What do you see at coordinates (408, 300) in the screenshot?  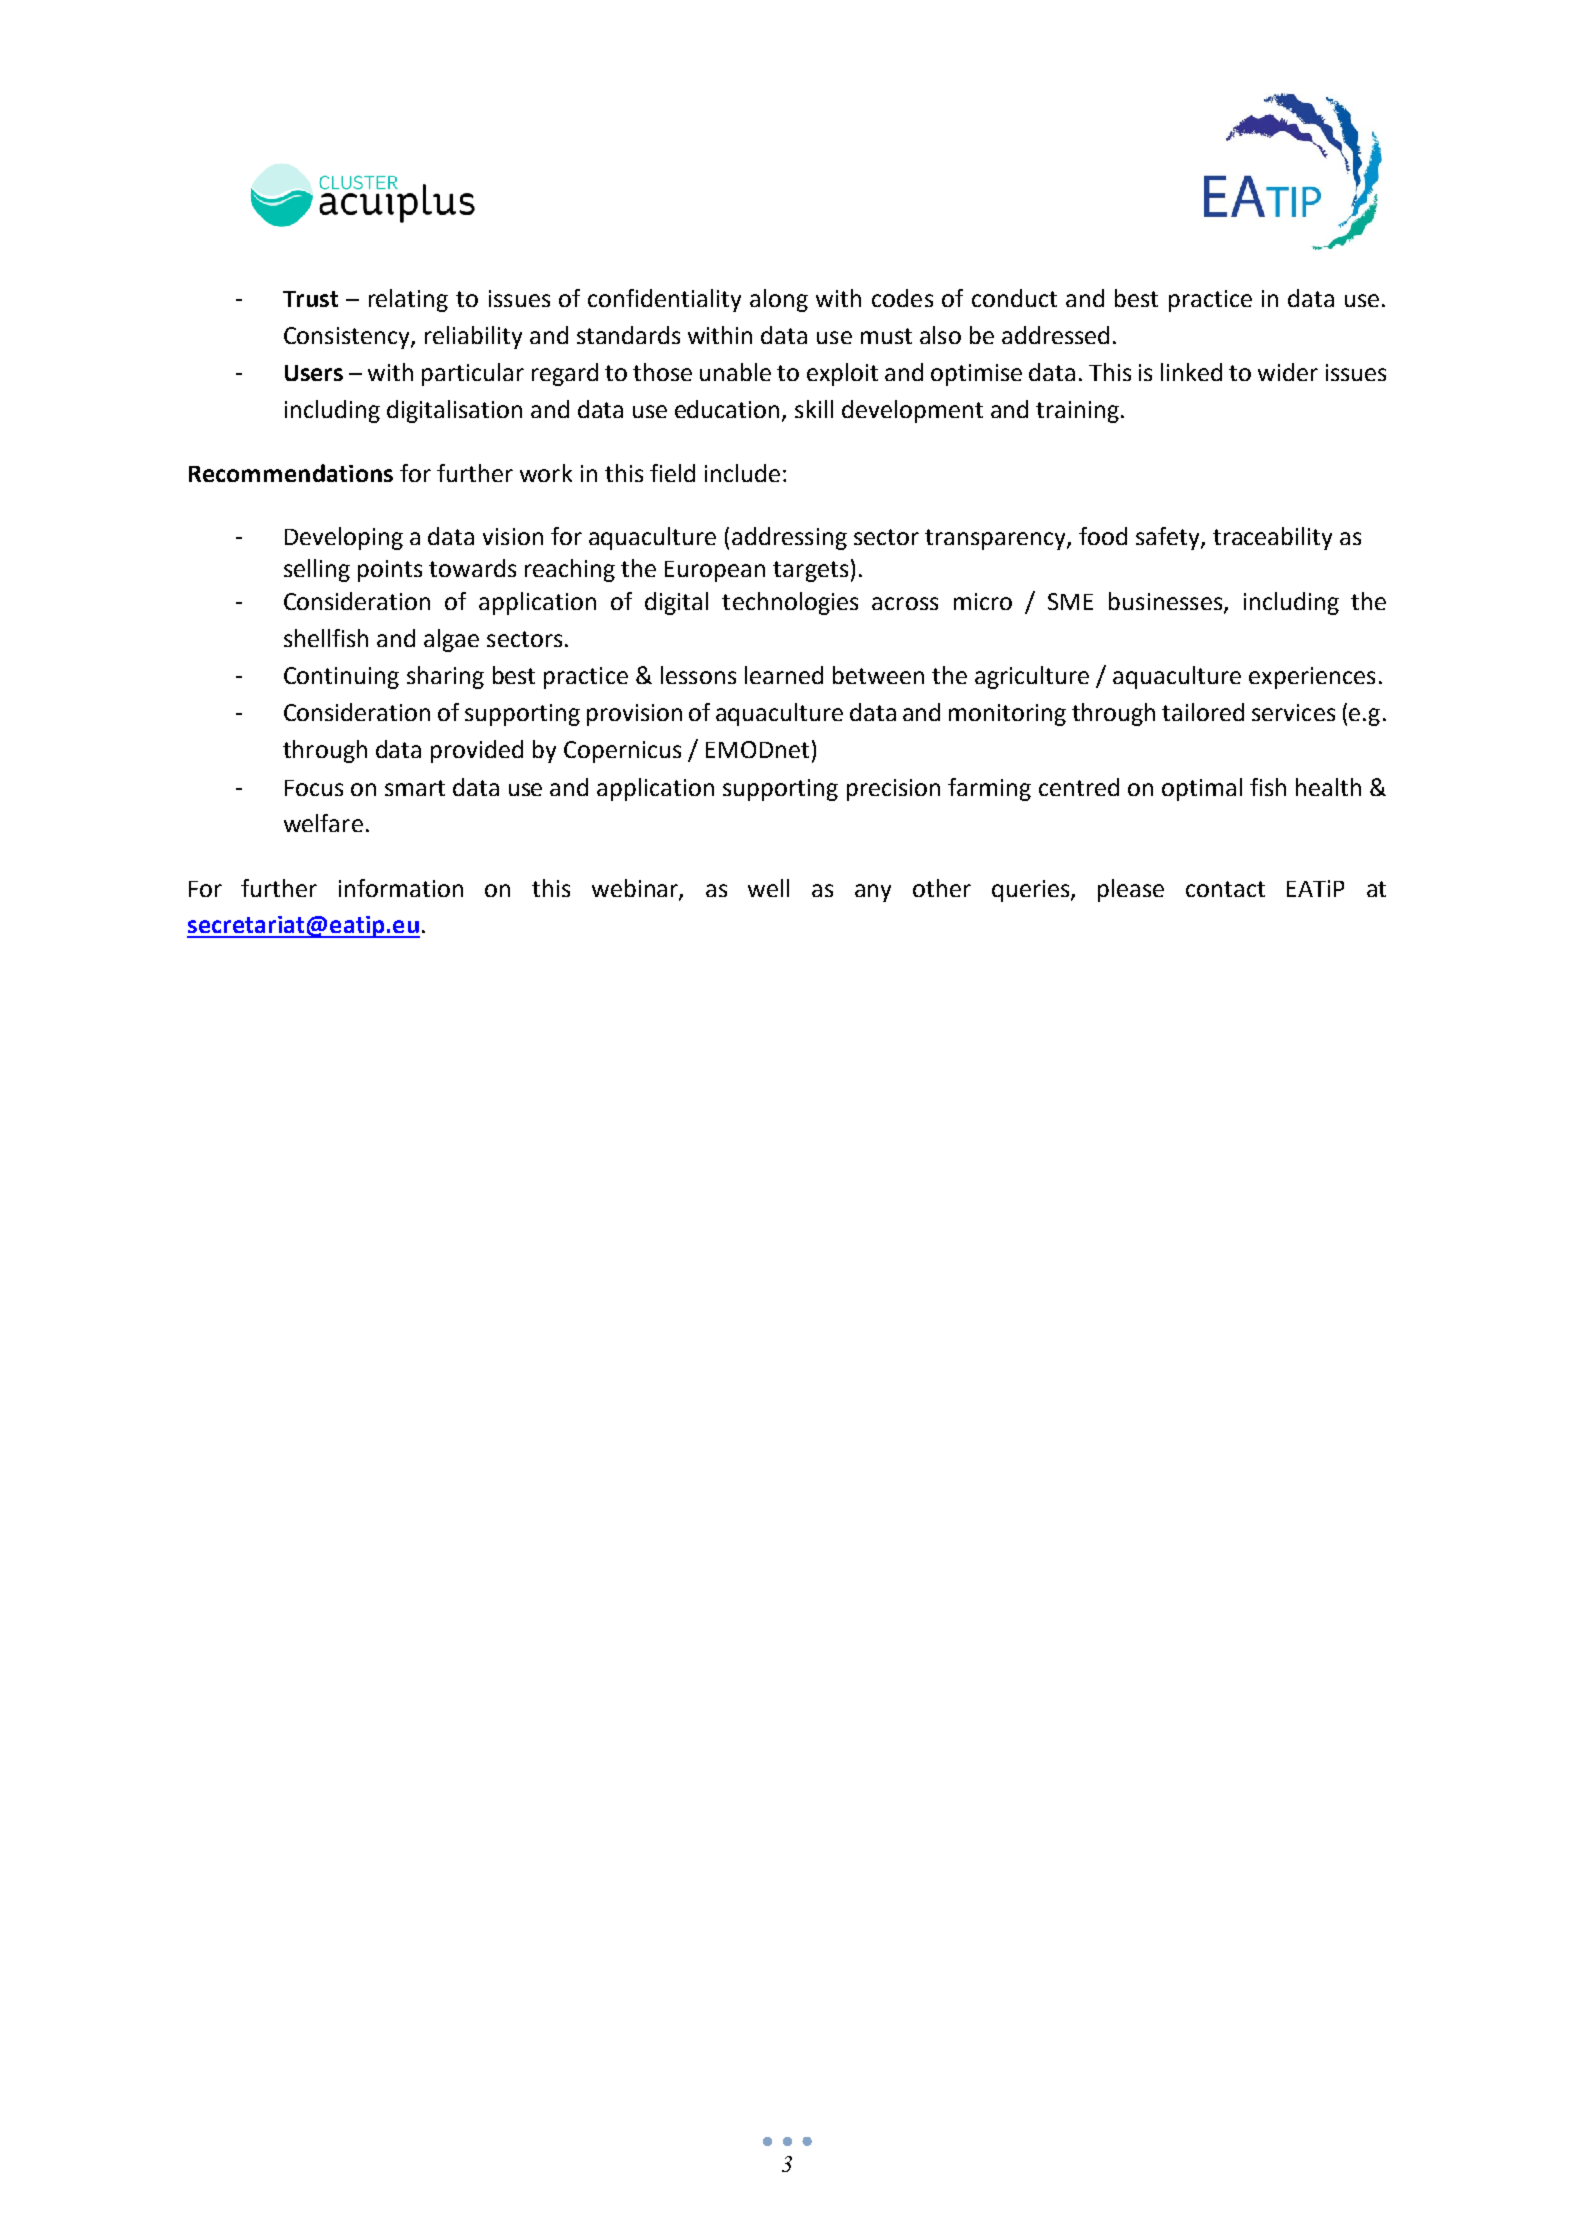 I see `relating` at bounding box center [408, 300].
